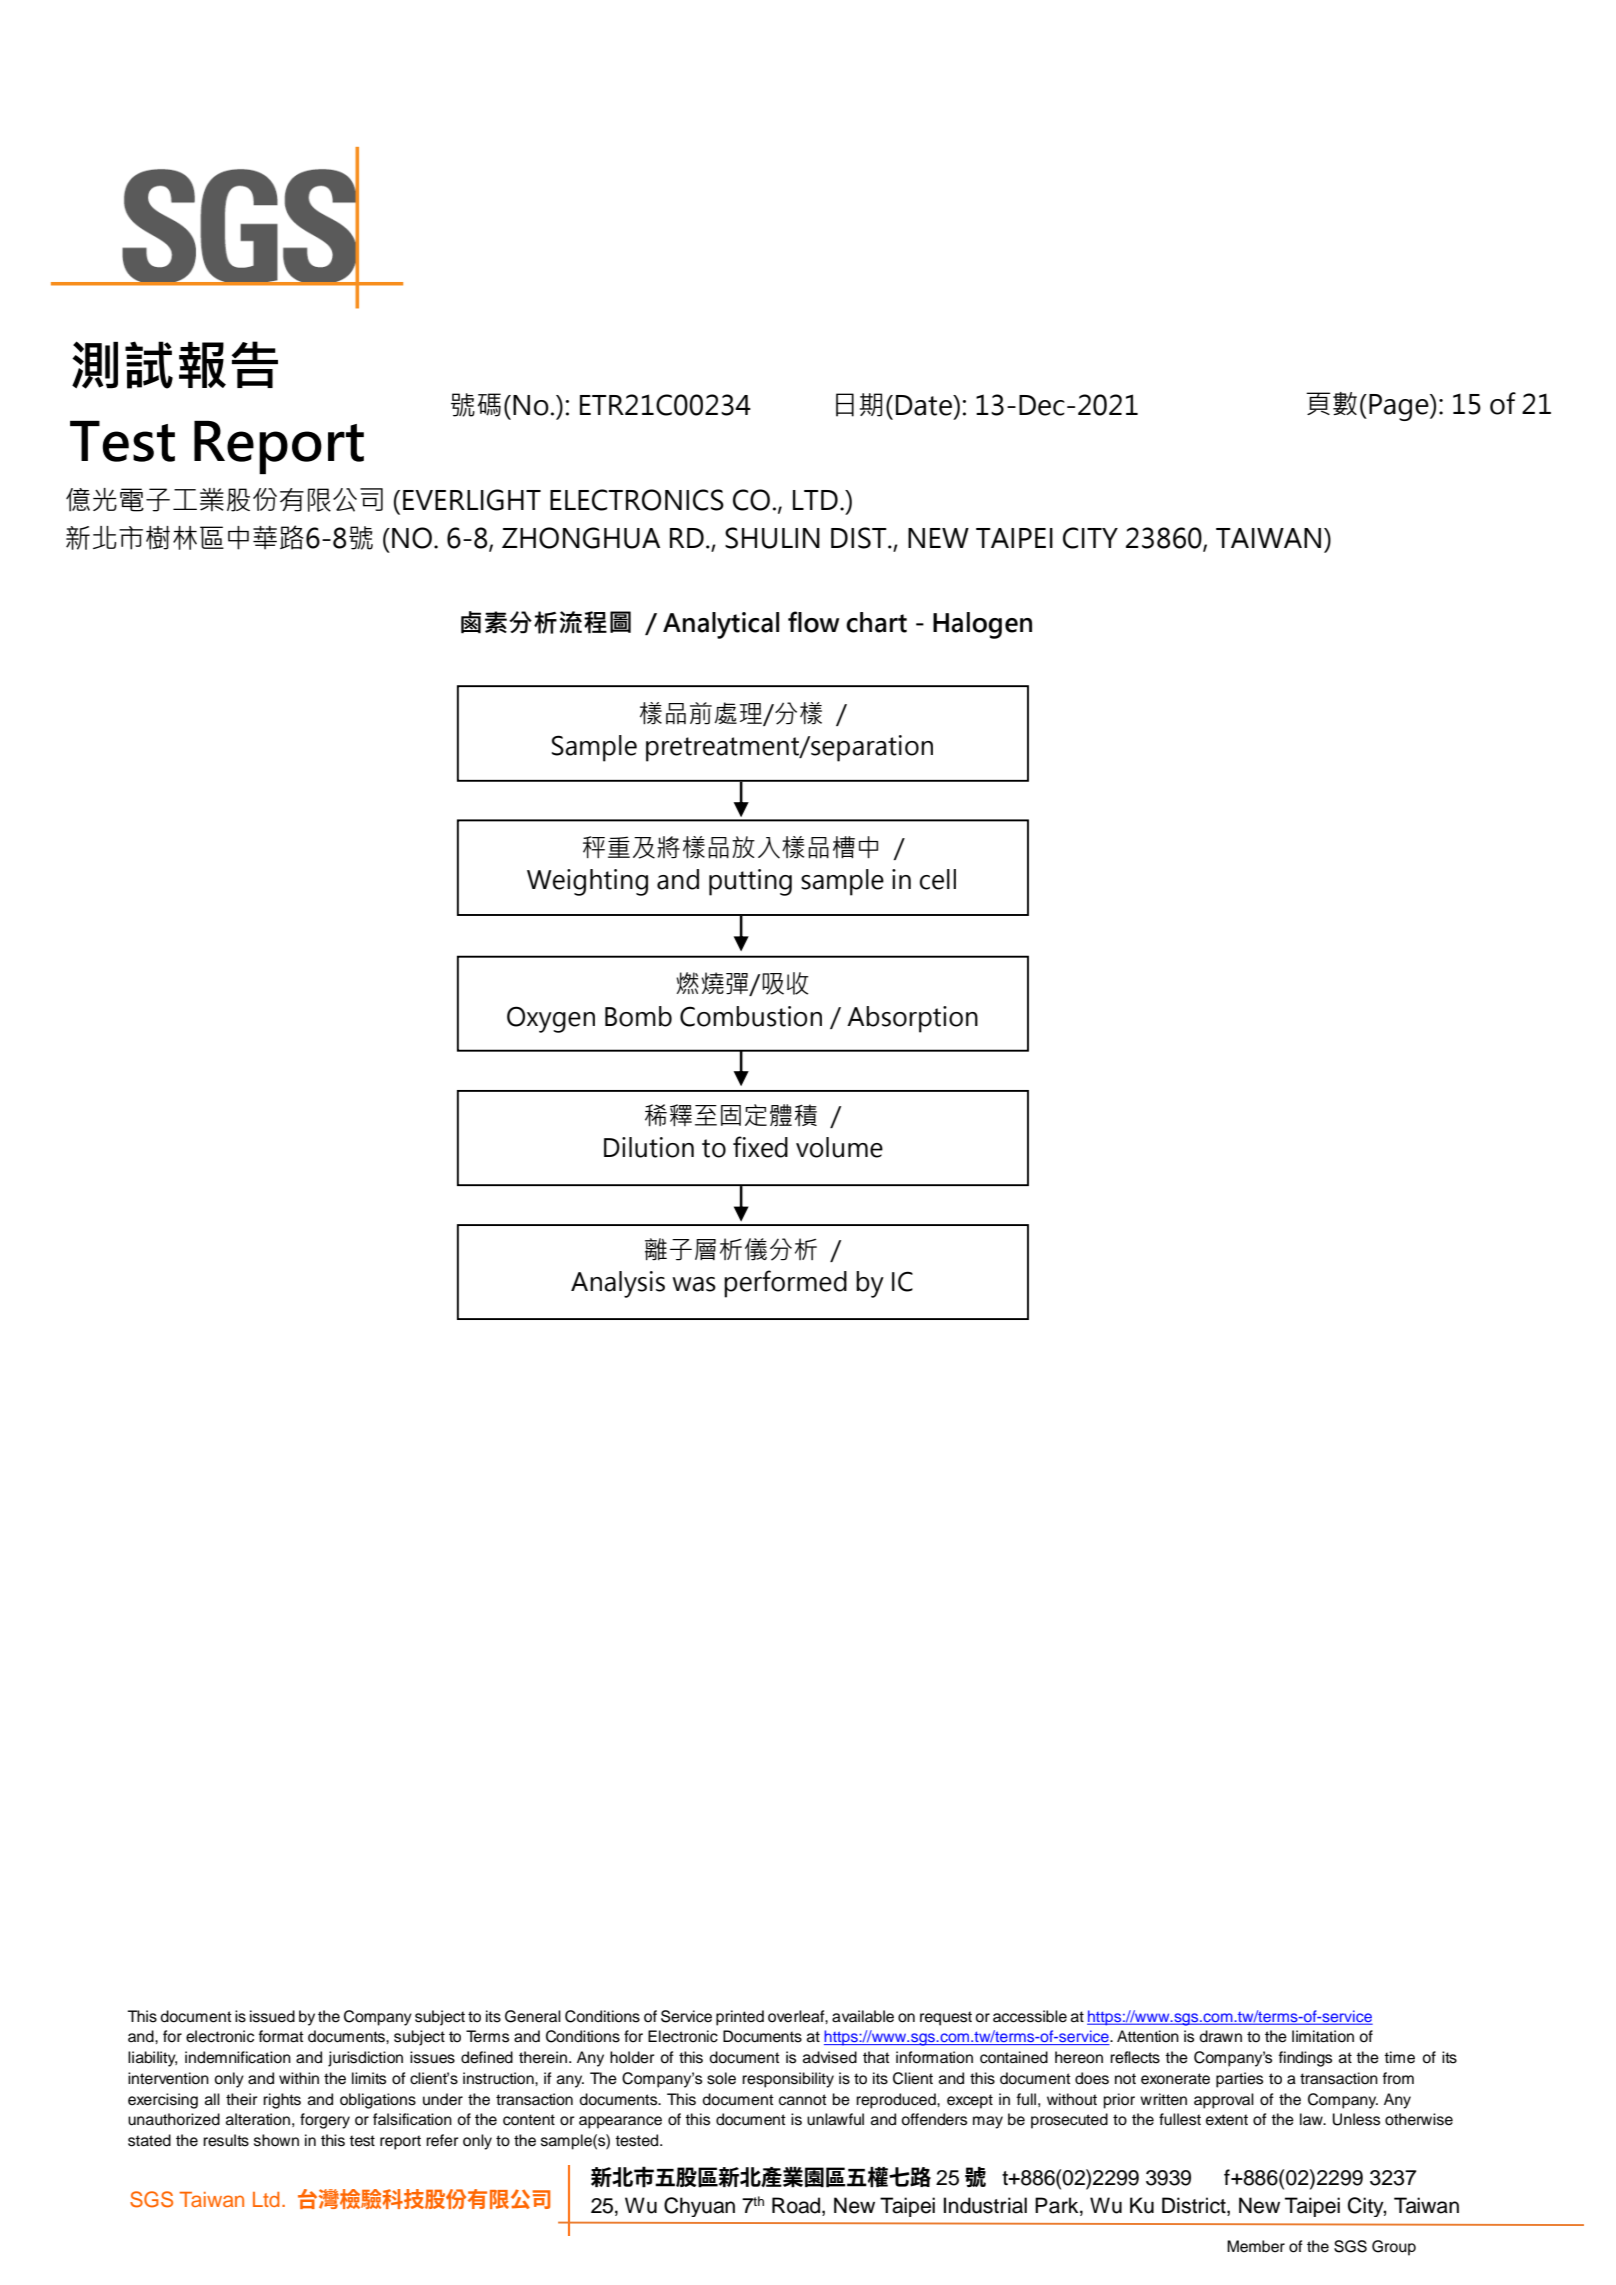  What do you see at coordinates (276, 2140) in the page?
I see `shown` at bounding box center [276, 2140].
